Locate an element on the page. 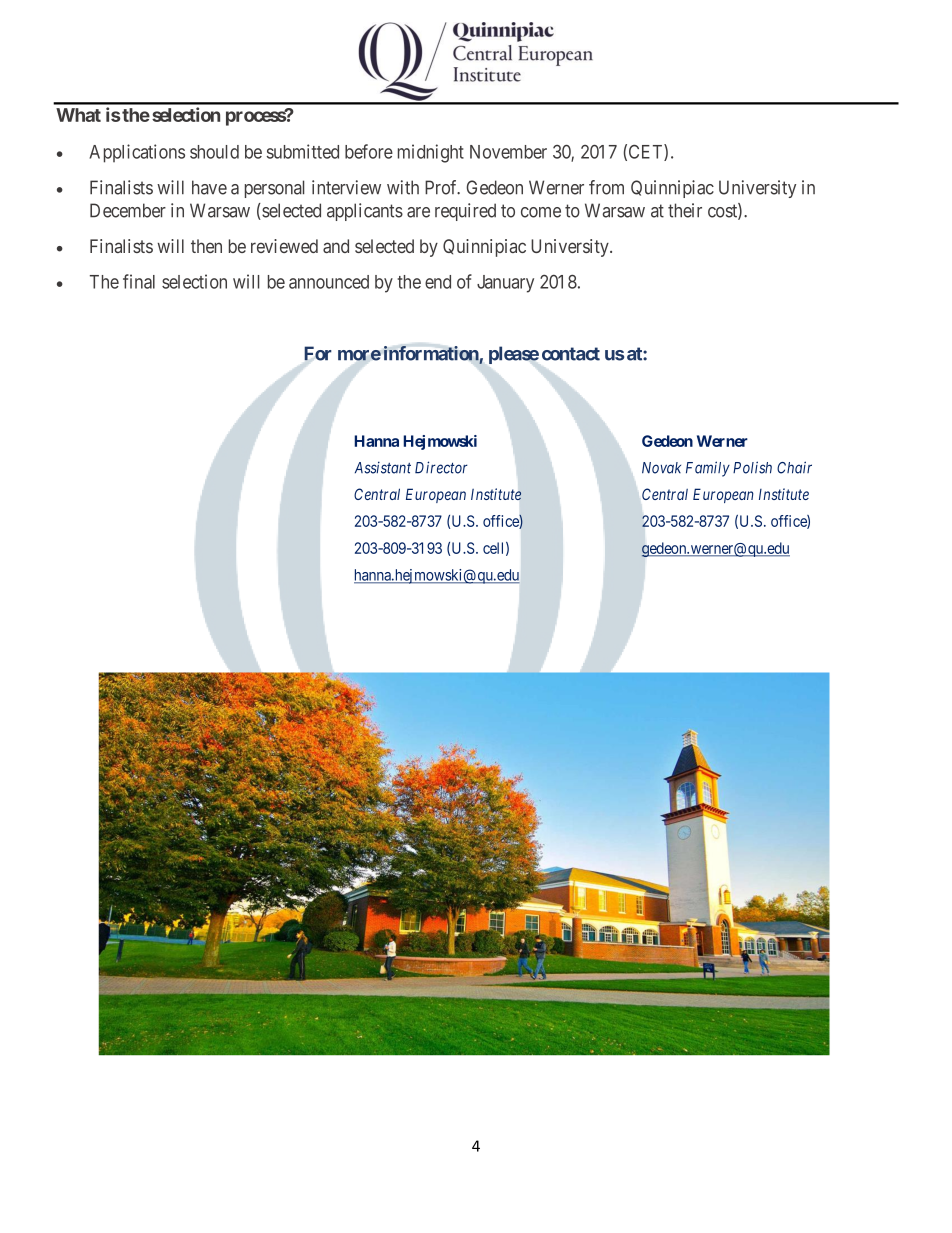 This page has height=1233, width=952. Director is located at coordinates (441, 467).
